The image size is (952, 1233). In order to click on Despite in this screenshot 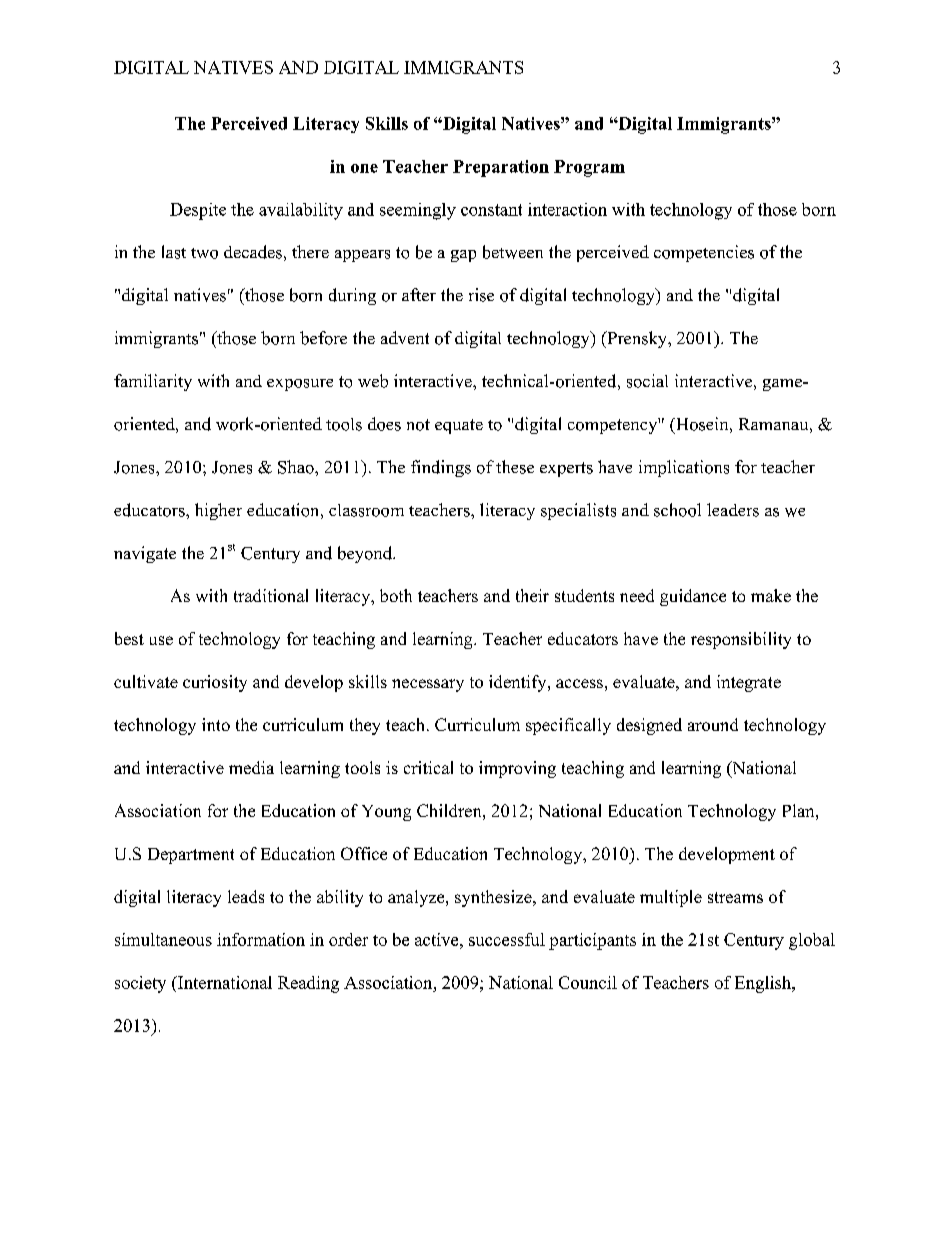, I will do `click(198, 211)`.
